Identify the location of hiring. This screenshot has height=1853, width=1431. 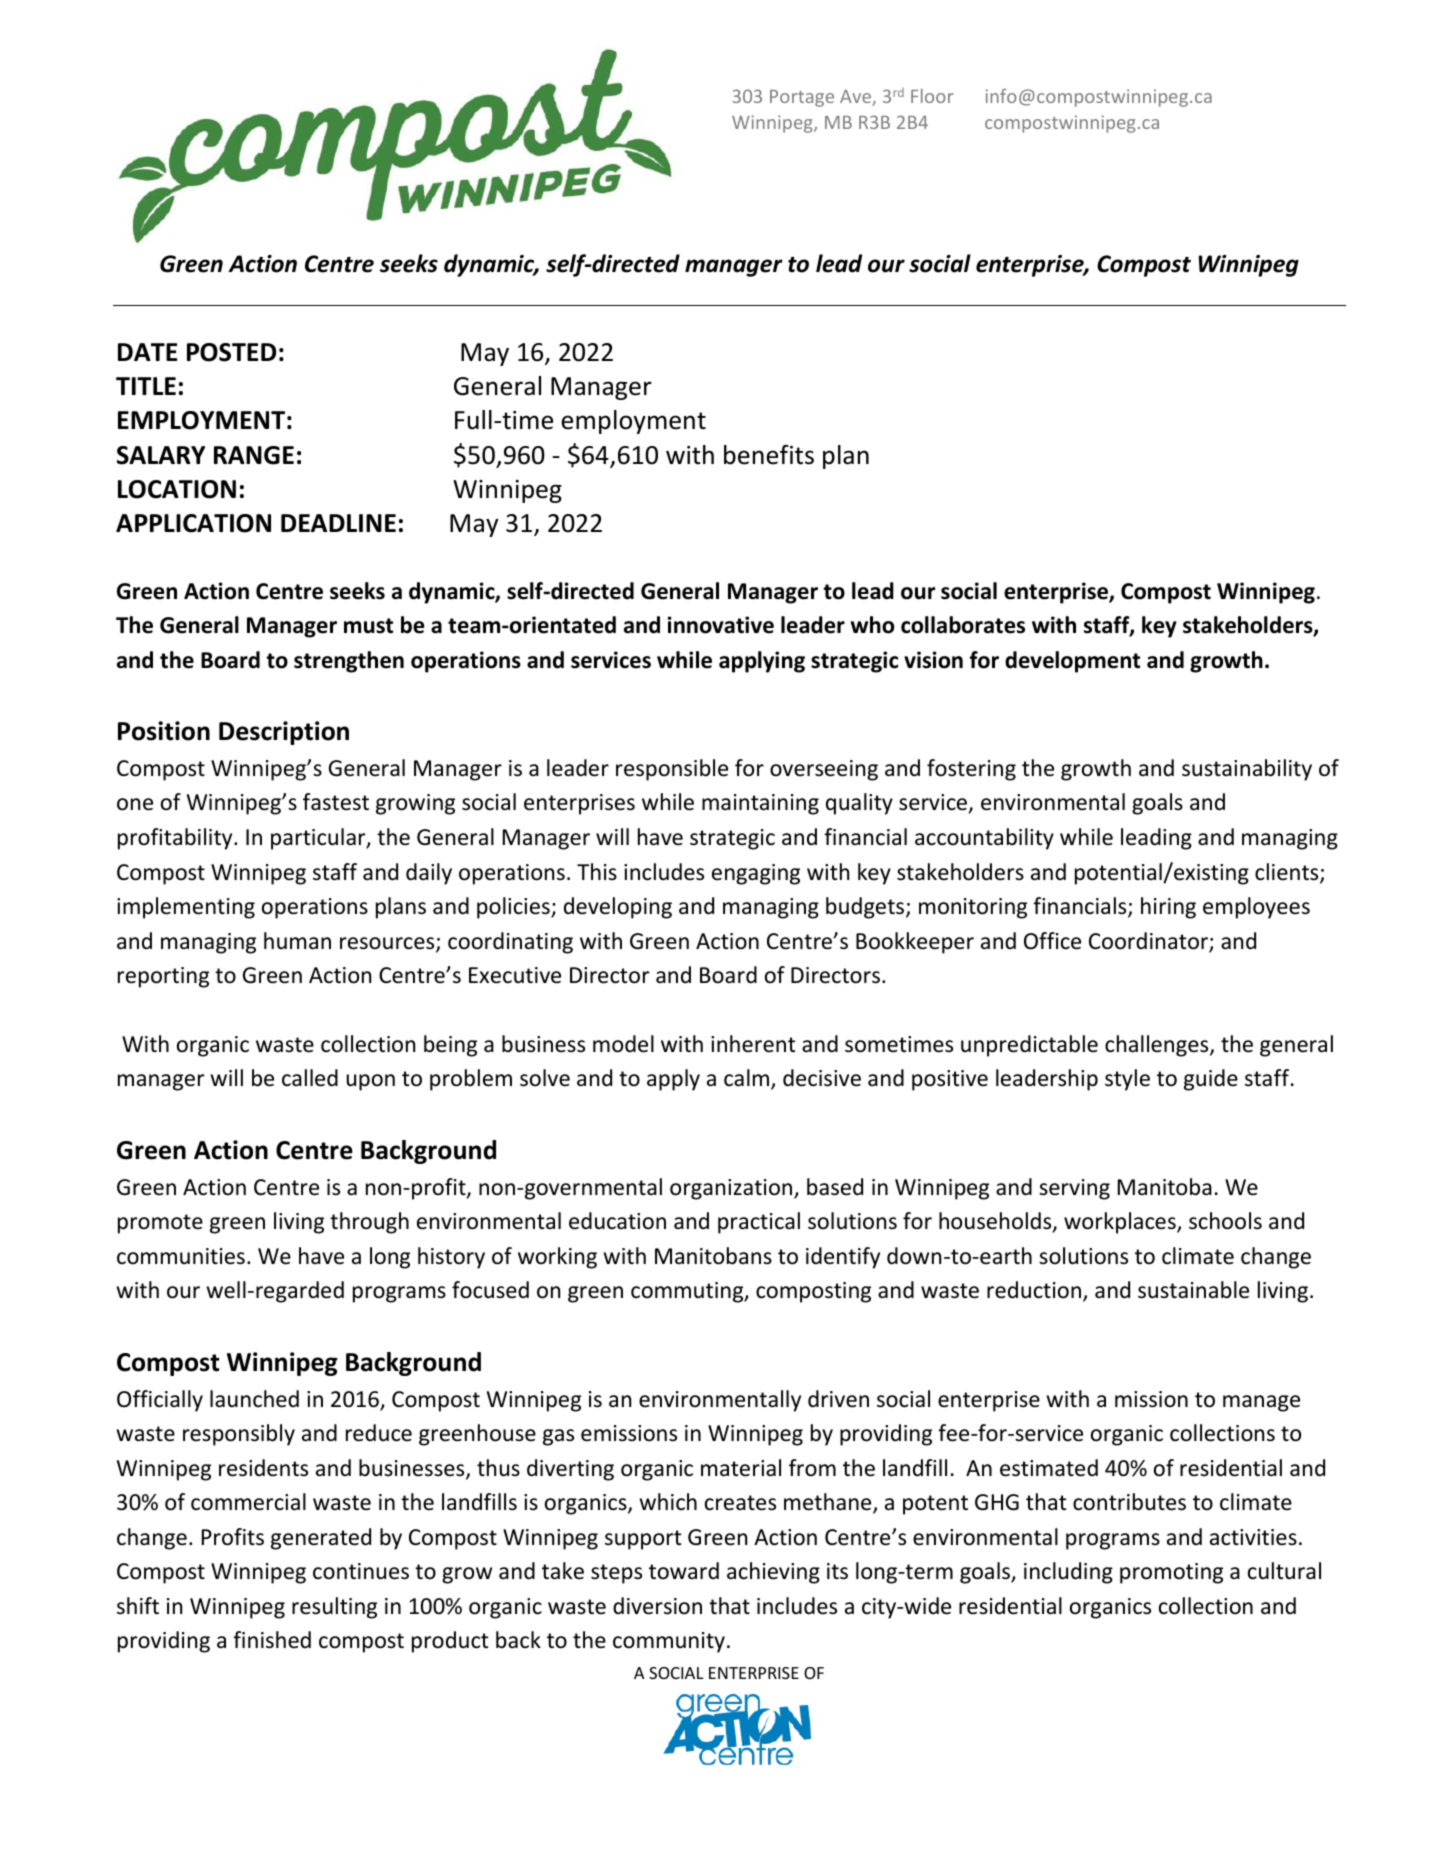
(1168, 908).
